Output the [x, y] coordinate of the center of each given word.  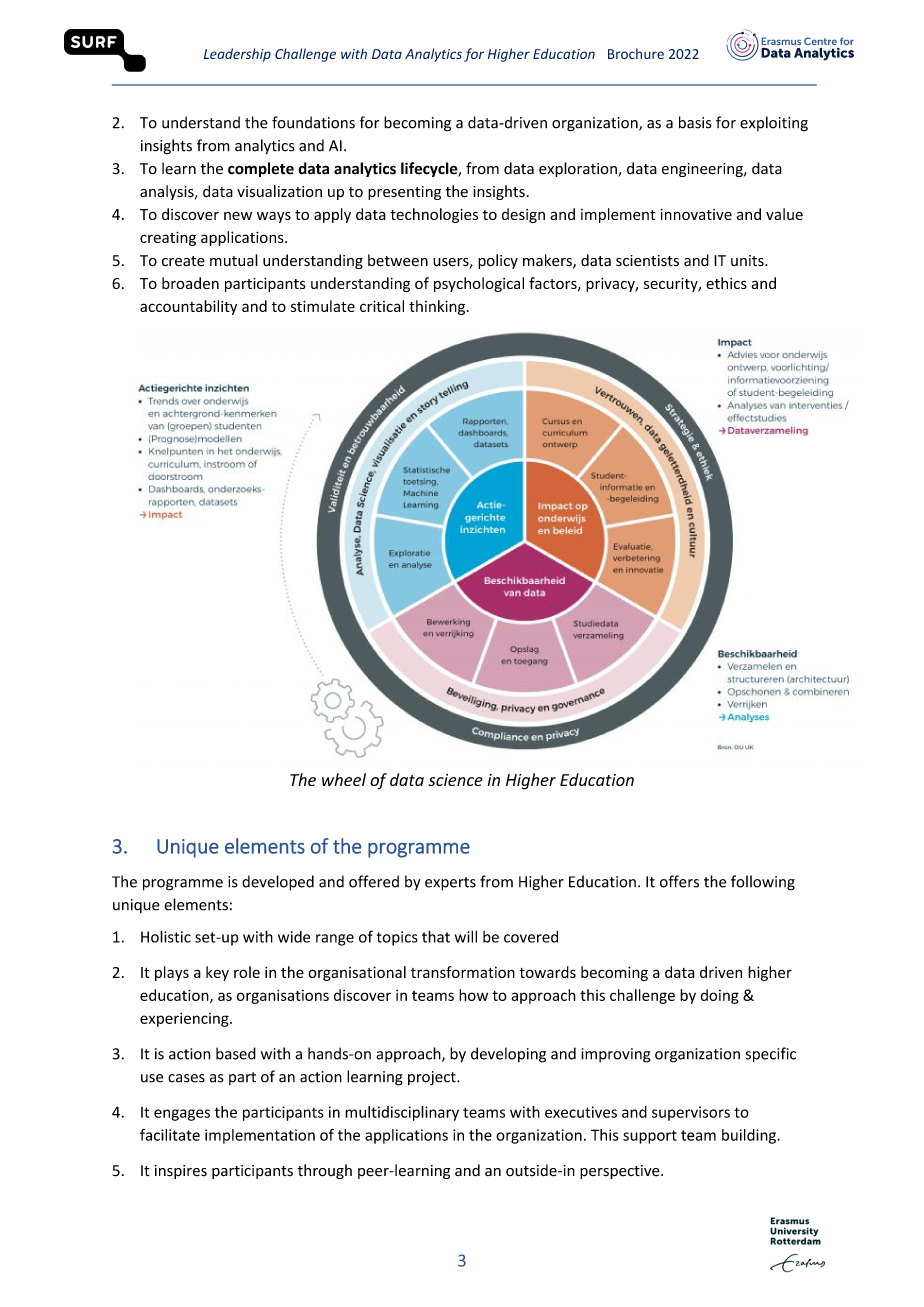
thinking [438, 307]
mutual [234, 260]
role [247, 972]
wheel [344, 779]
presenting [404, 193]
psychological [479, 284]
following [763, 883]
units [748, 261]
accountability [188, 307]
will [466, 936]
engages [182, 1115]
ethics [726, 283]
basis [695, 122]
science [455, 780]
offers [679, 881]
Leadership [237, 55]
